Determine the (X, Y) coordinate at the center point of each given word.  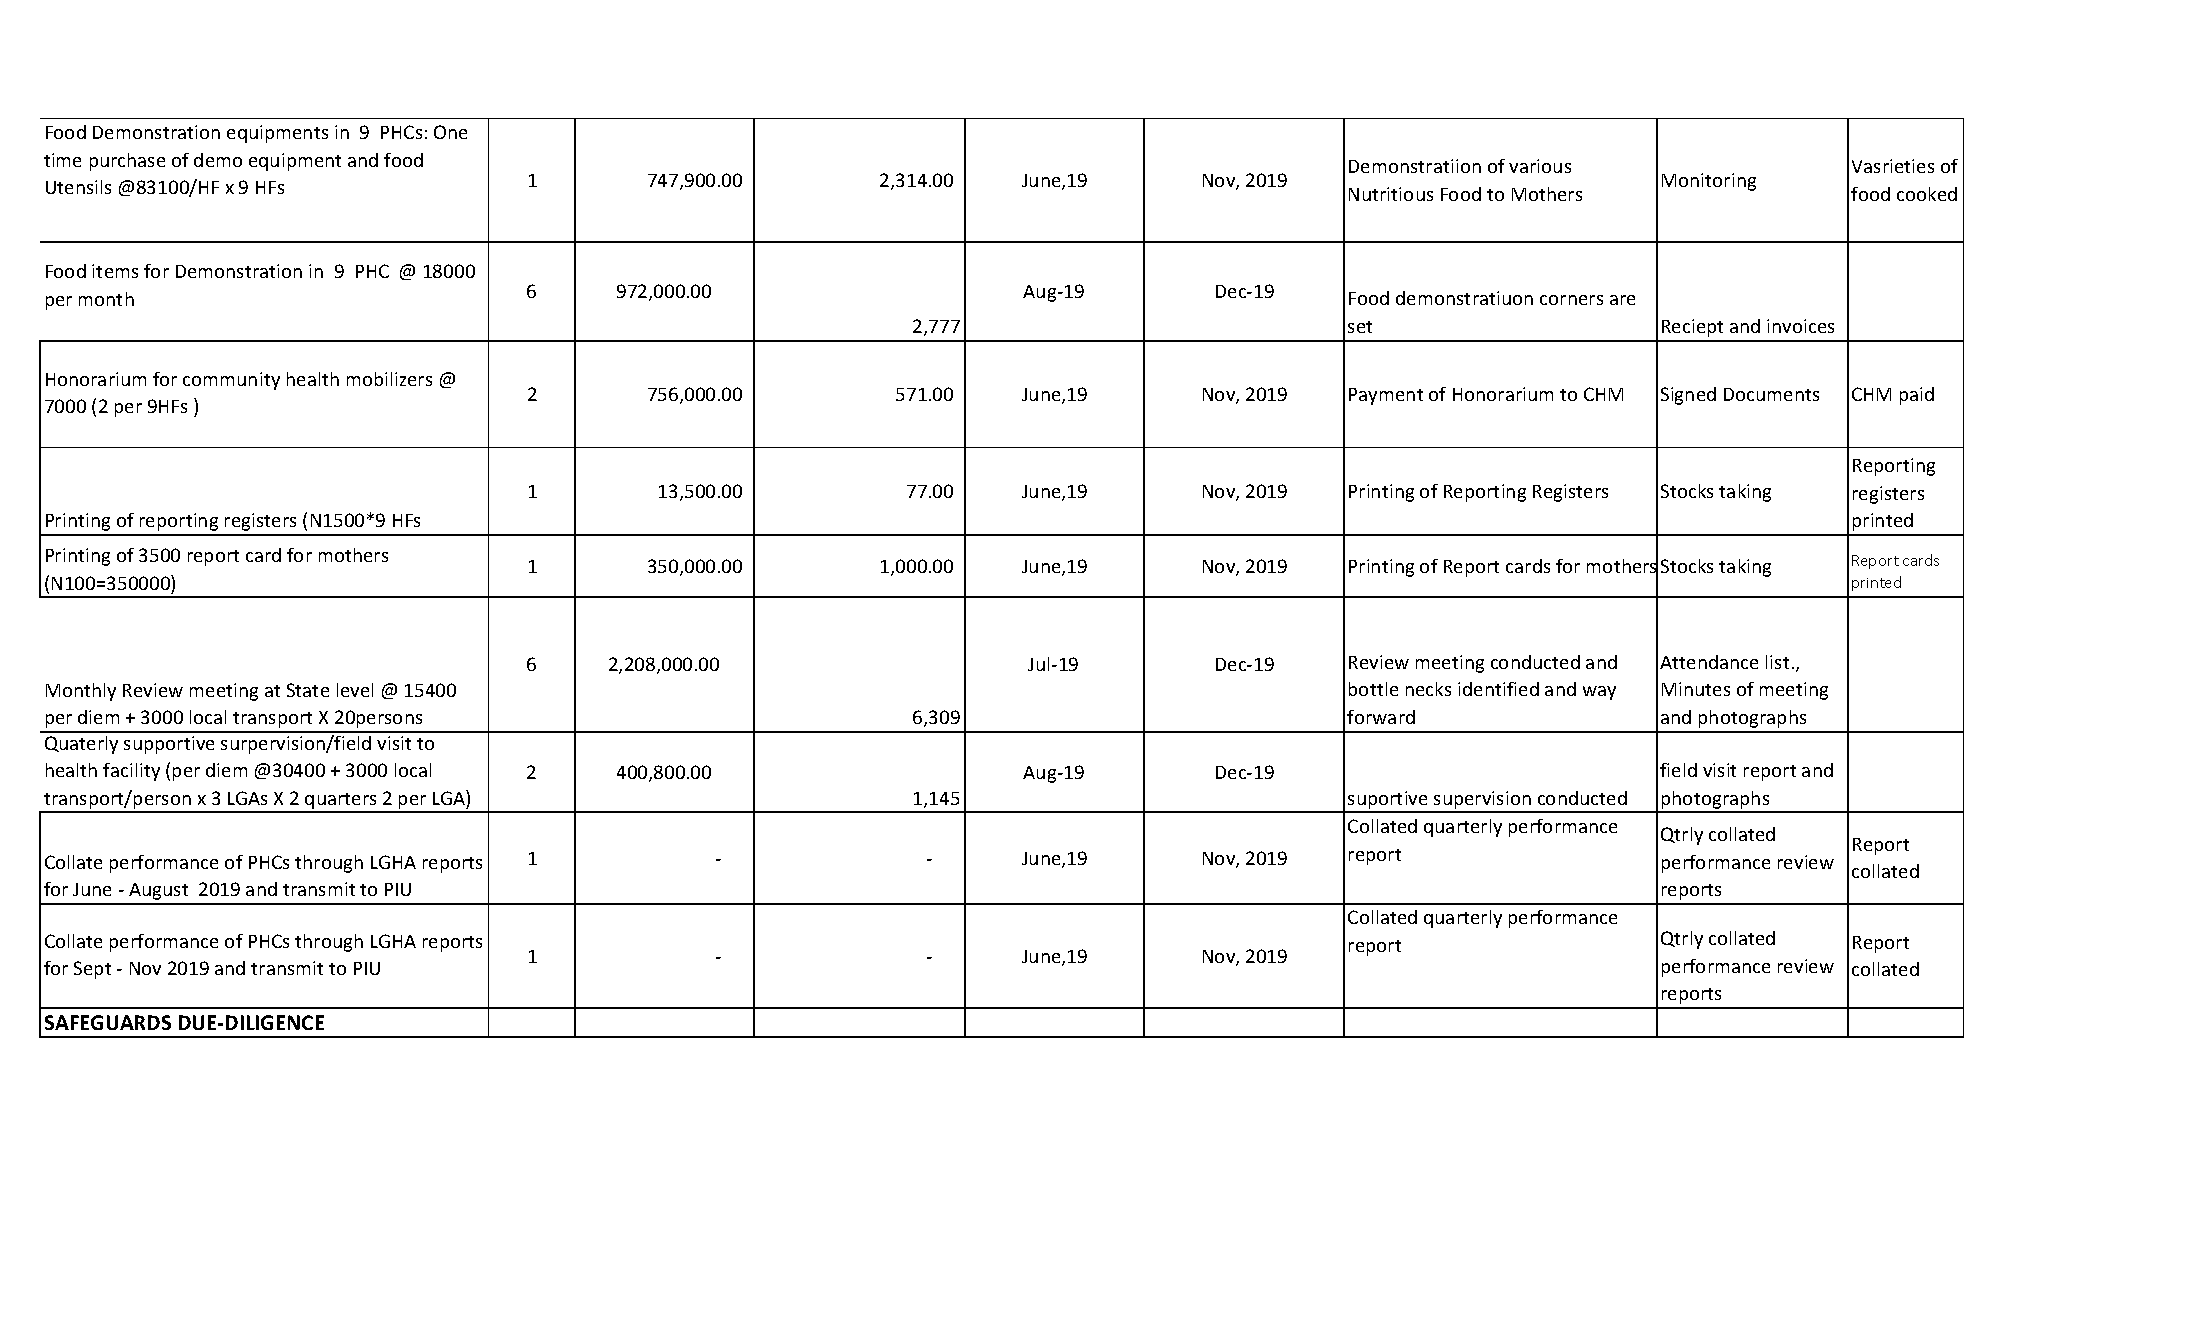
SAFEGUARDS (108, 1022)
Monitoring (1709, 182)
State (308, 690)
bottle (1373, 689)
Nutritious (1391, 194)
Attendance (1709, 662)
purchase (127, 162)
